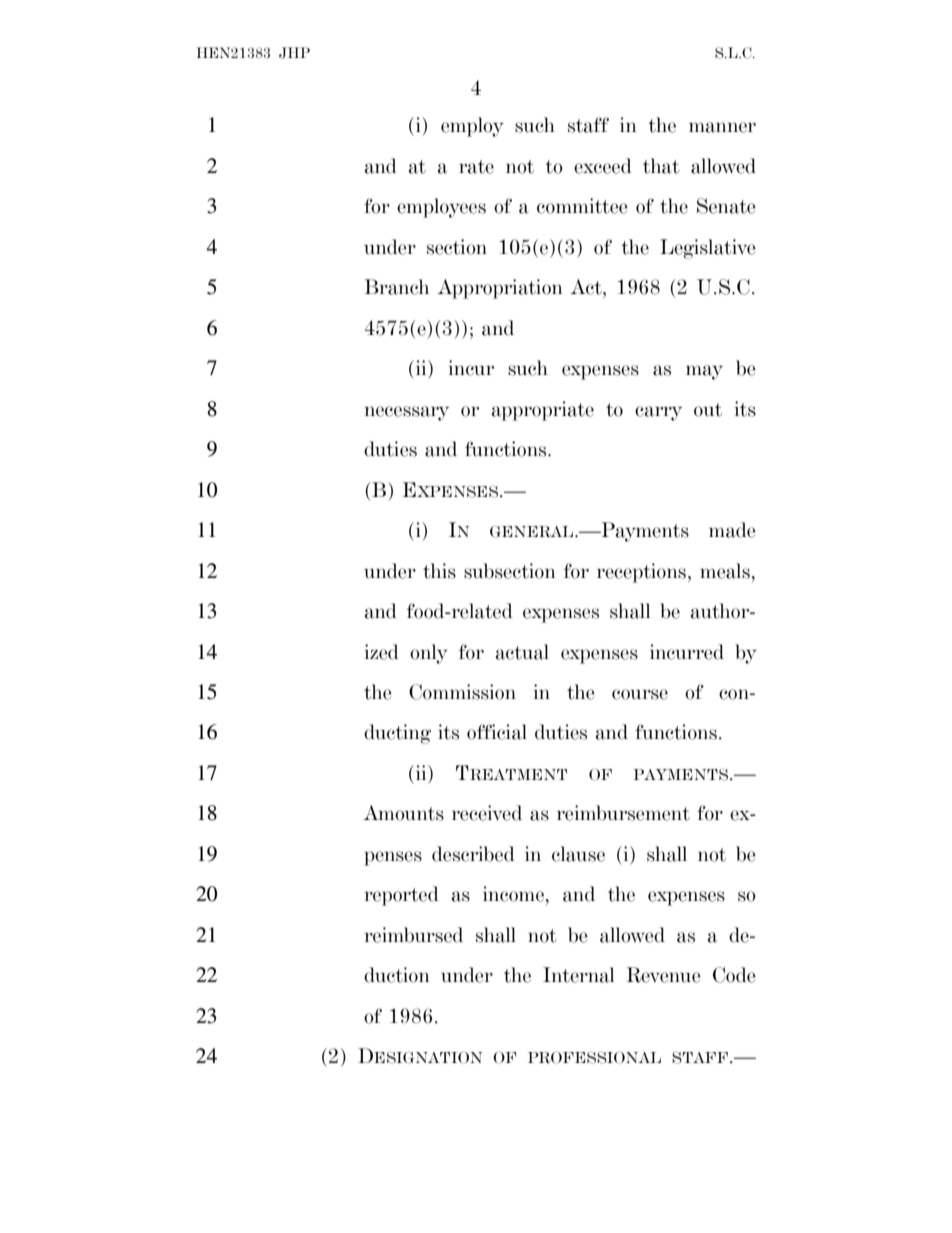 The image size is (952, 1233). What do you see at coordinates (578, 975) in the image?
I see `Internal` at bounding box center [578, 975].
